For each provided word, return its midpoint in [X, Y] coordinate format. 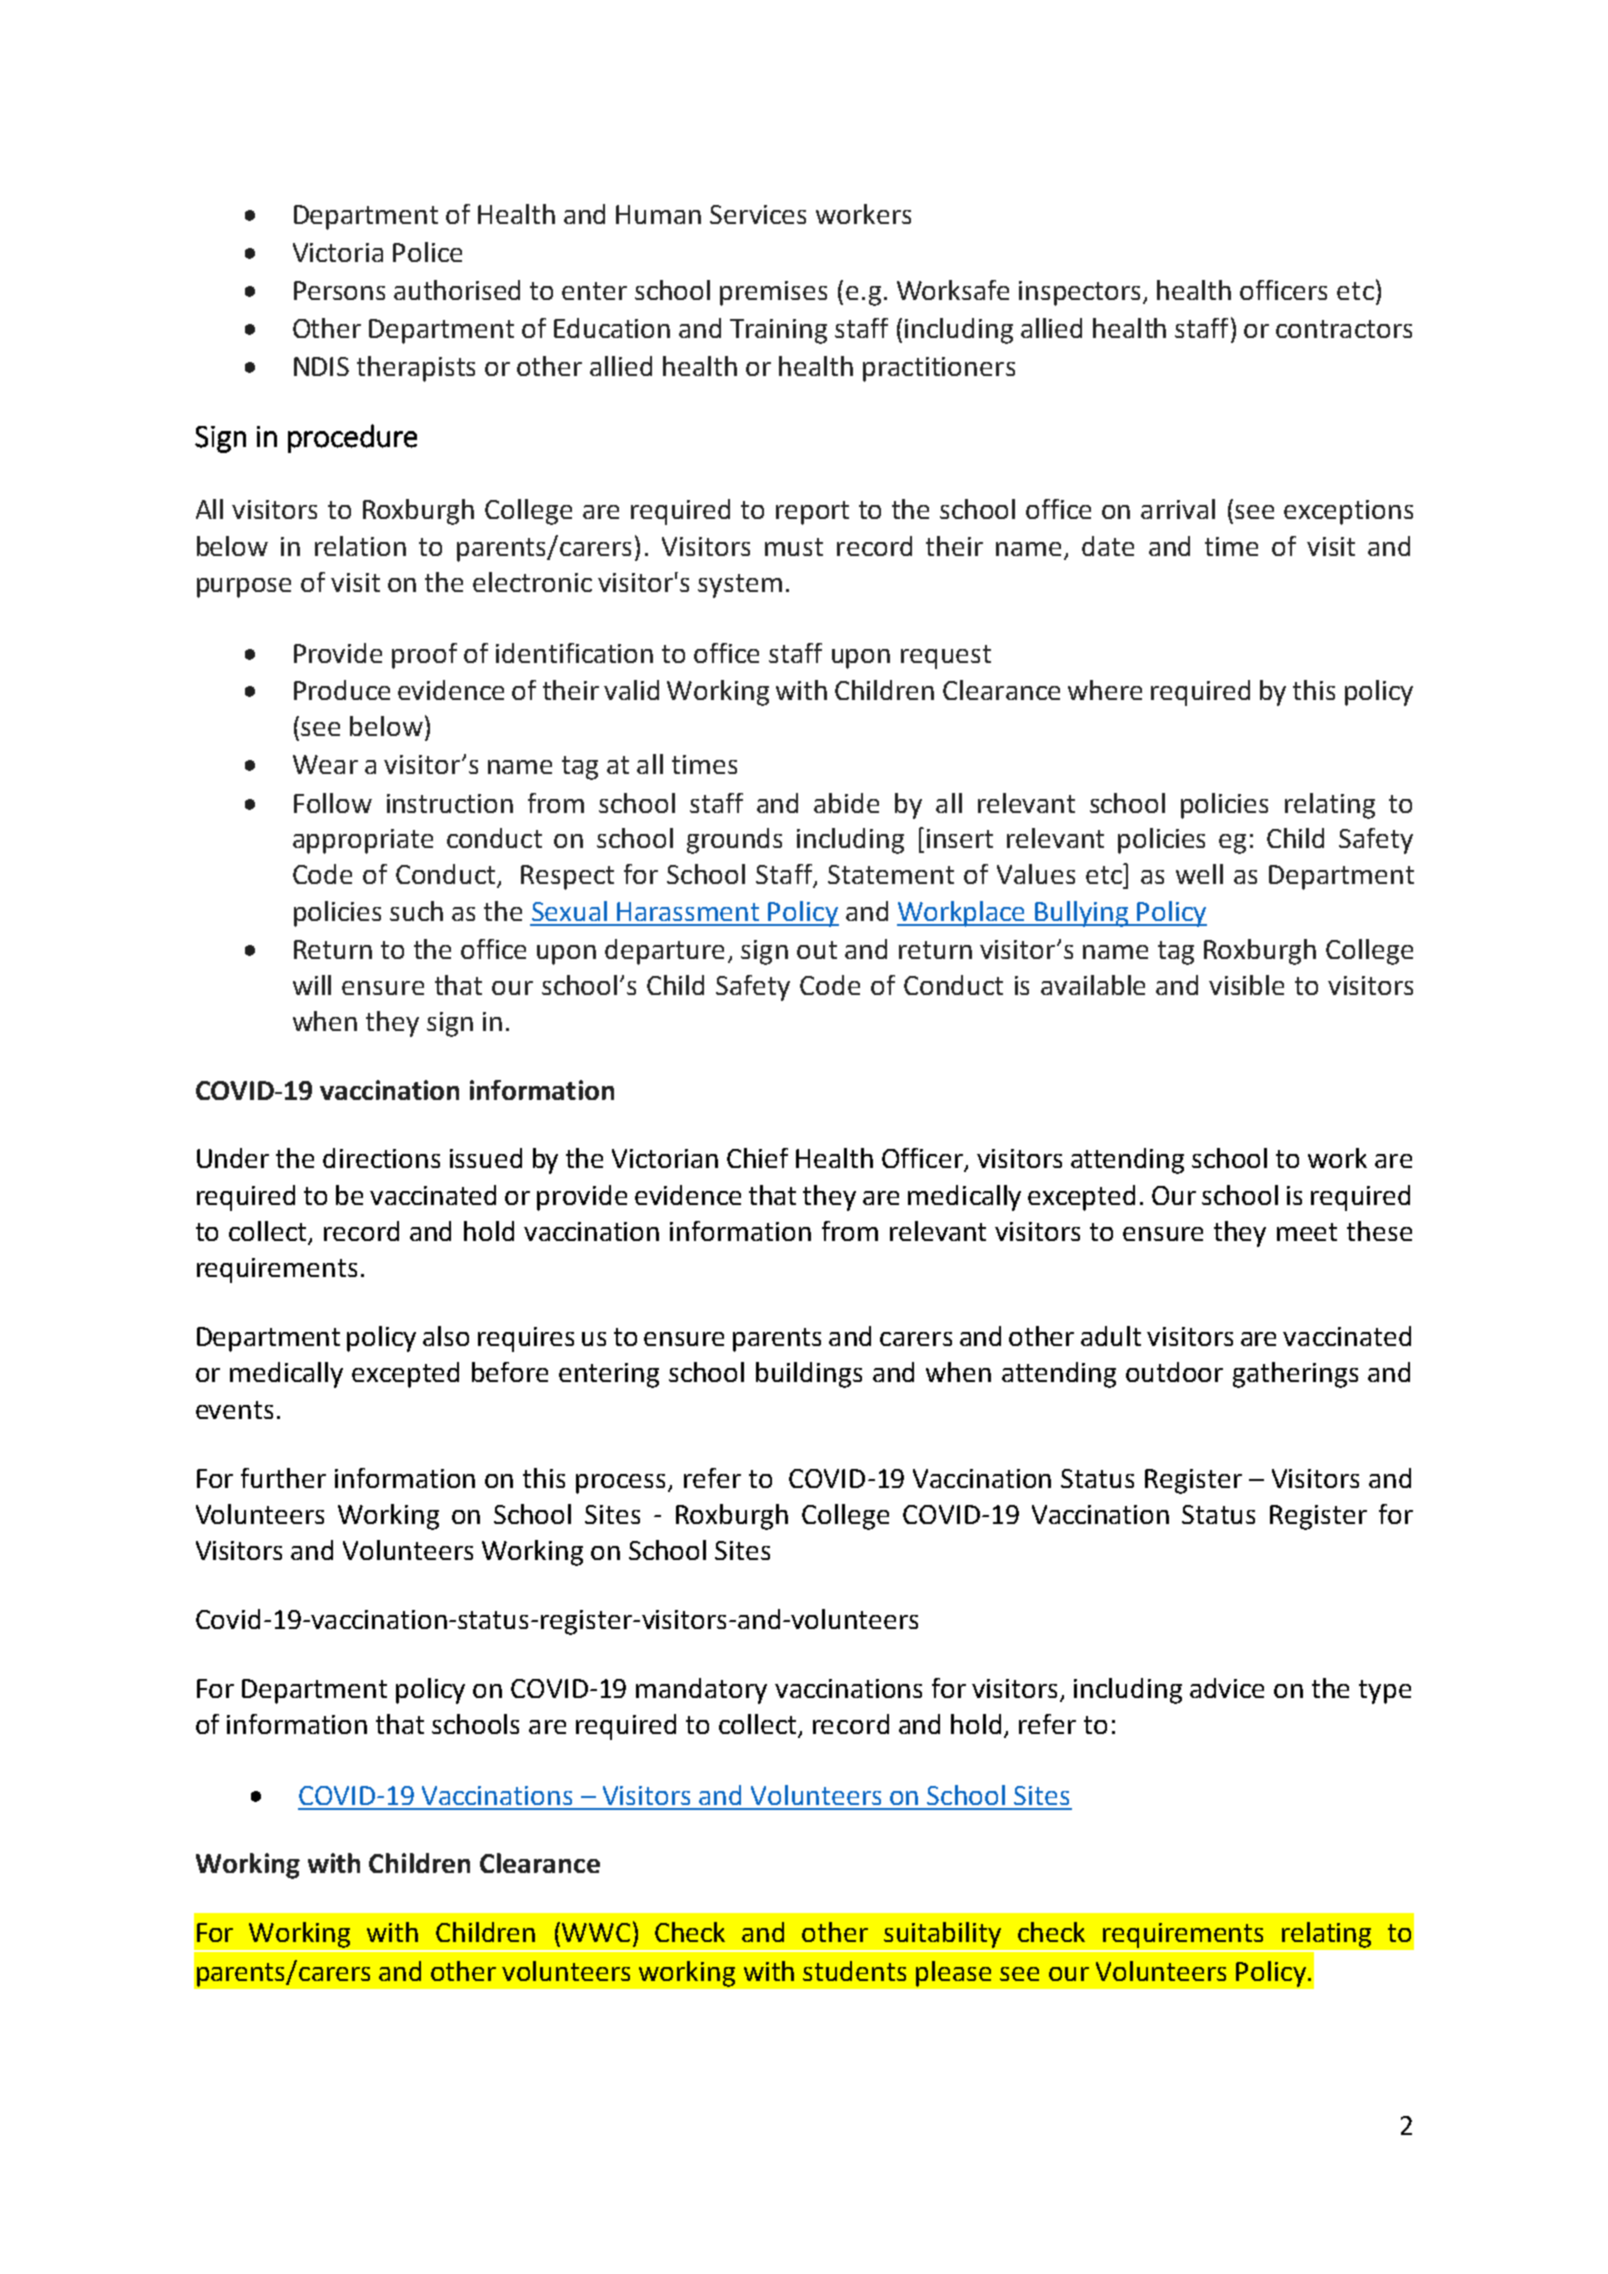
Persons [339, 290]
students [854, 1971]
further [283, 1478]
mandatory [701, 1691]
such [416, 911]
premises [773, 293]
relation [360, 546]
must [794, 547]
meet [1307, 1232]
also [446, 1336]
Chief [757, 1158]
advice [1227, 1688]
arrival [1178, 509]
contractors [1344, 329]
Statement [891, 874]
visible [1246, 985]
